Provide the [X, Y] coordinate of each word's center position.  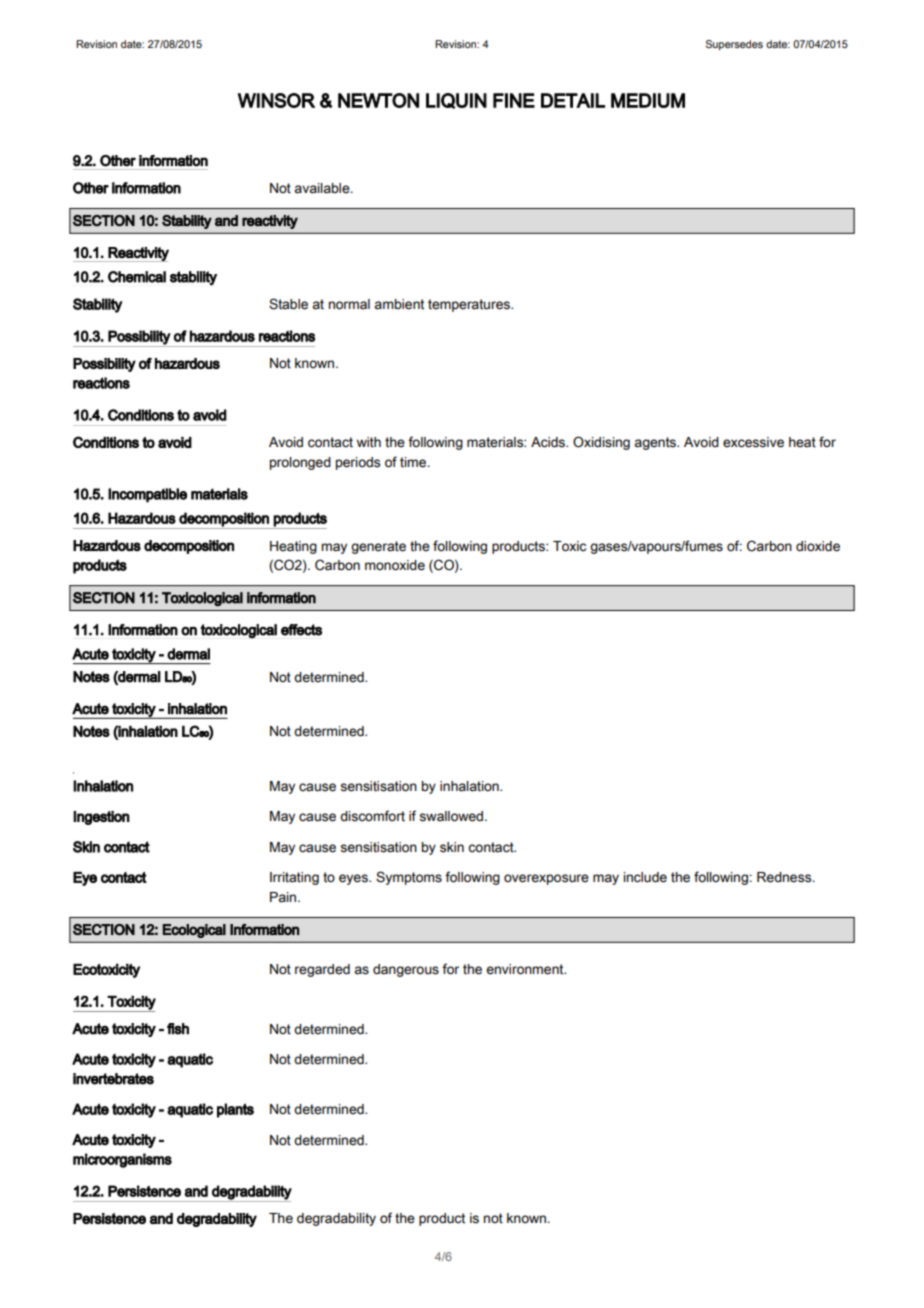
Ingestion [101, 818]
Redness [785, 877]
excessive [753, 442]
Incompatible [147, 495]
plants [235, 1110]
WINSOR [276, 100]
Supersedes [734, 45]
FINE [514, 100]
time [414, 462]
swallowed [452, 816]
